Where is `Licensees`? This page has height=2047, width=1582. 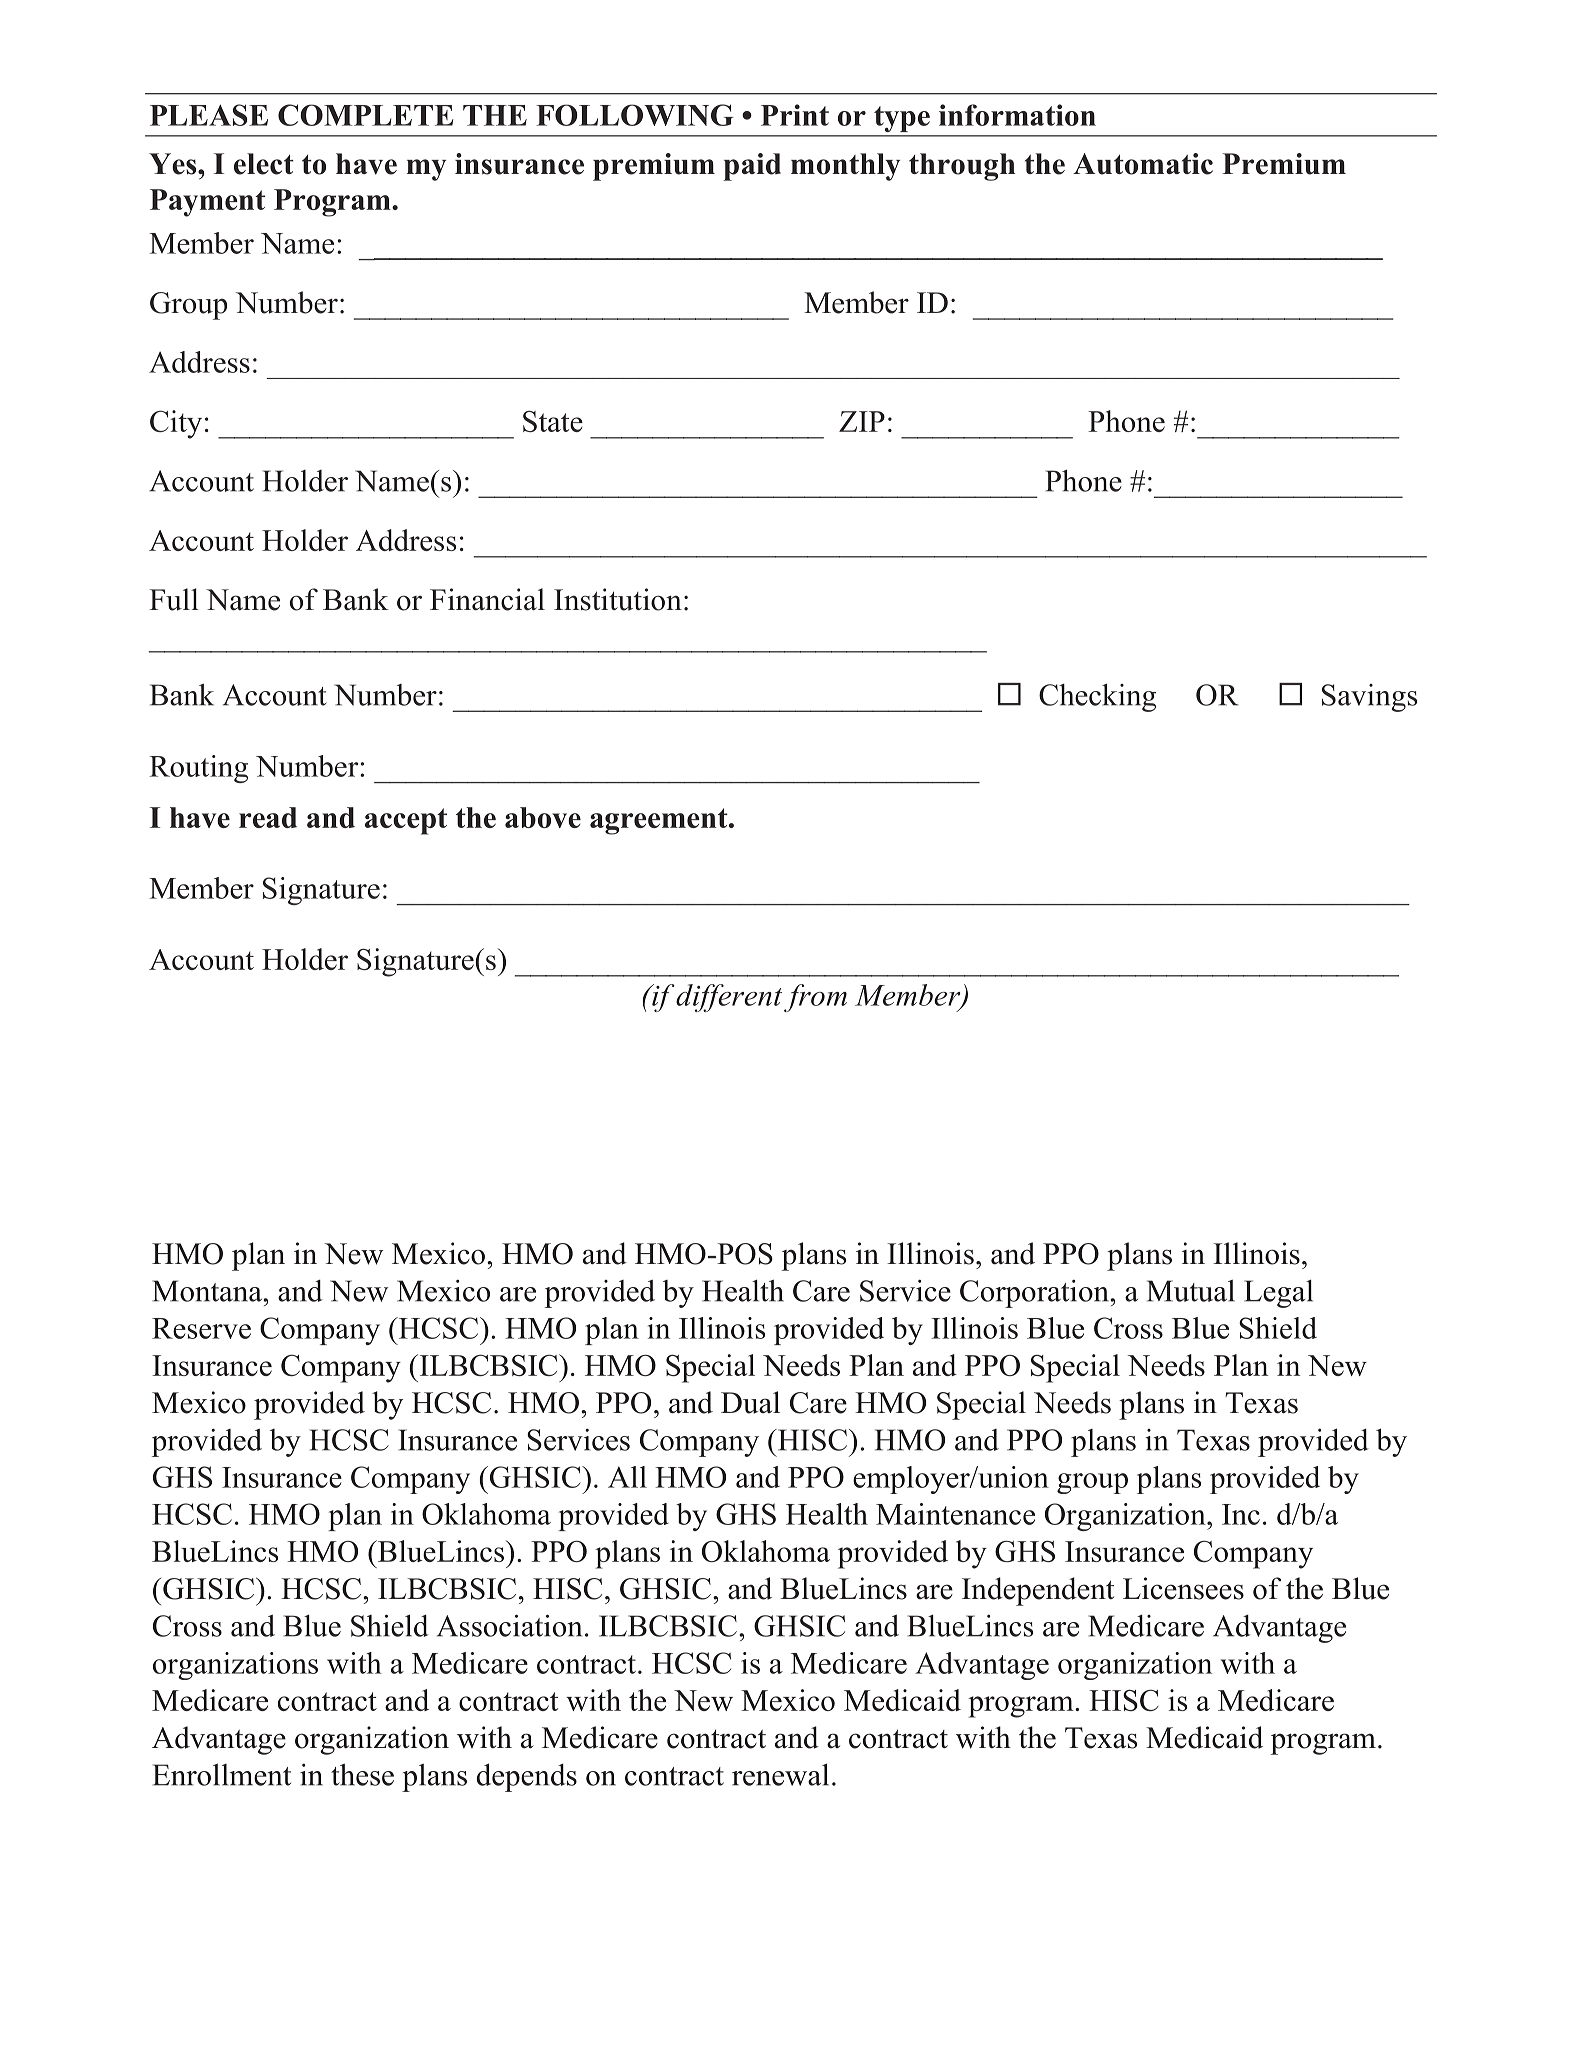
Licensees is located at coordinates (1183, 1588).
